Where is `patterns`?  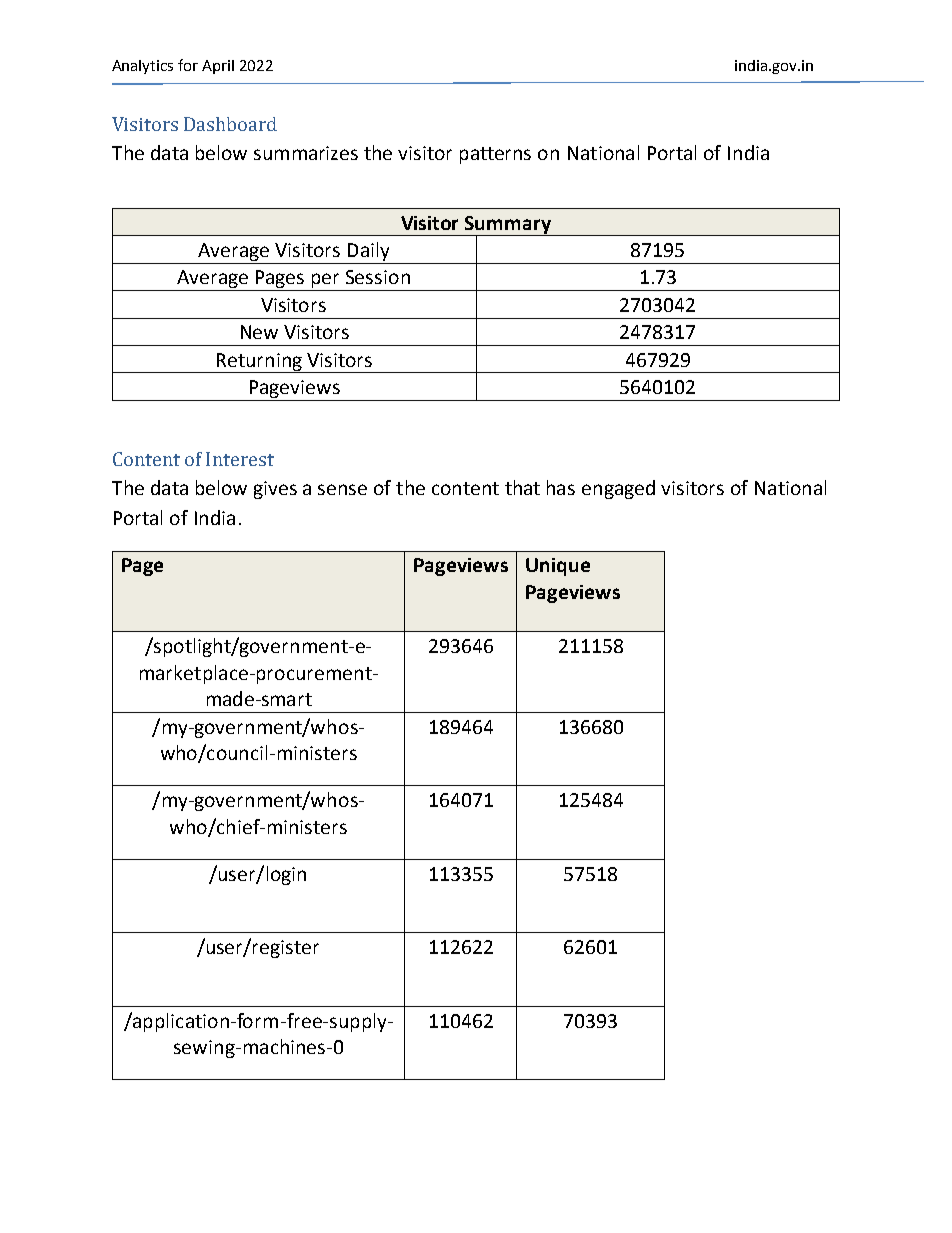
patterns is located at coordinates (495, 155).
